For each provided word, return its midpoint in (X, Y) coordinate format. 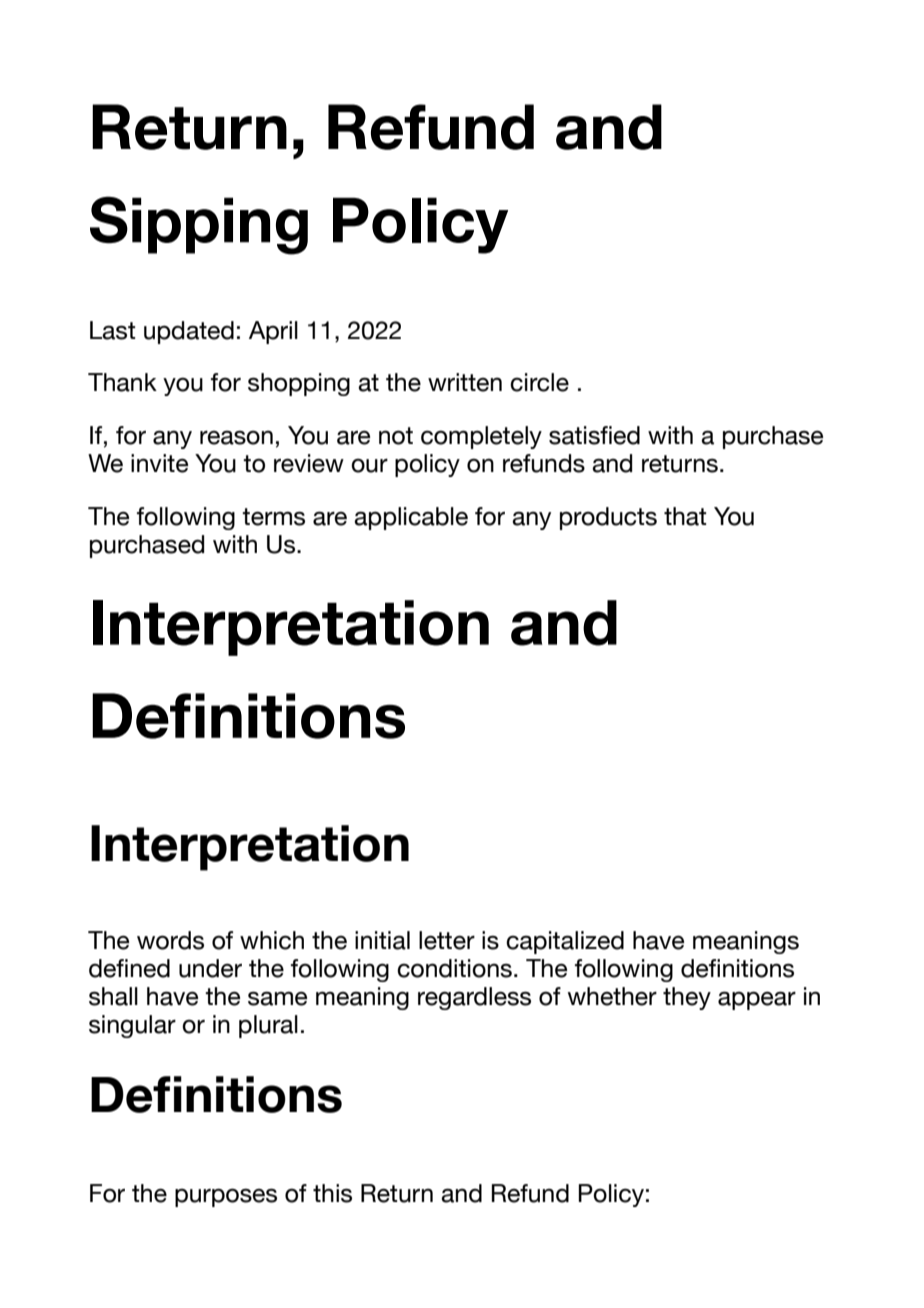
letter (447, 940)
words (170, 940)
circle (539, 382)
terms (273, 517)
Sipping (199, 225)
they (687, 998)
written (465, 382)
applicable (411, 518)
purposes (226, 1197)
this (332, 1193)
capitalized (565, 942)
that (685, 516)
